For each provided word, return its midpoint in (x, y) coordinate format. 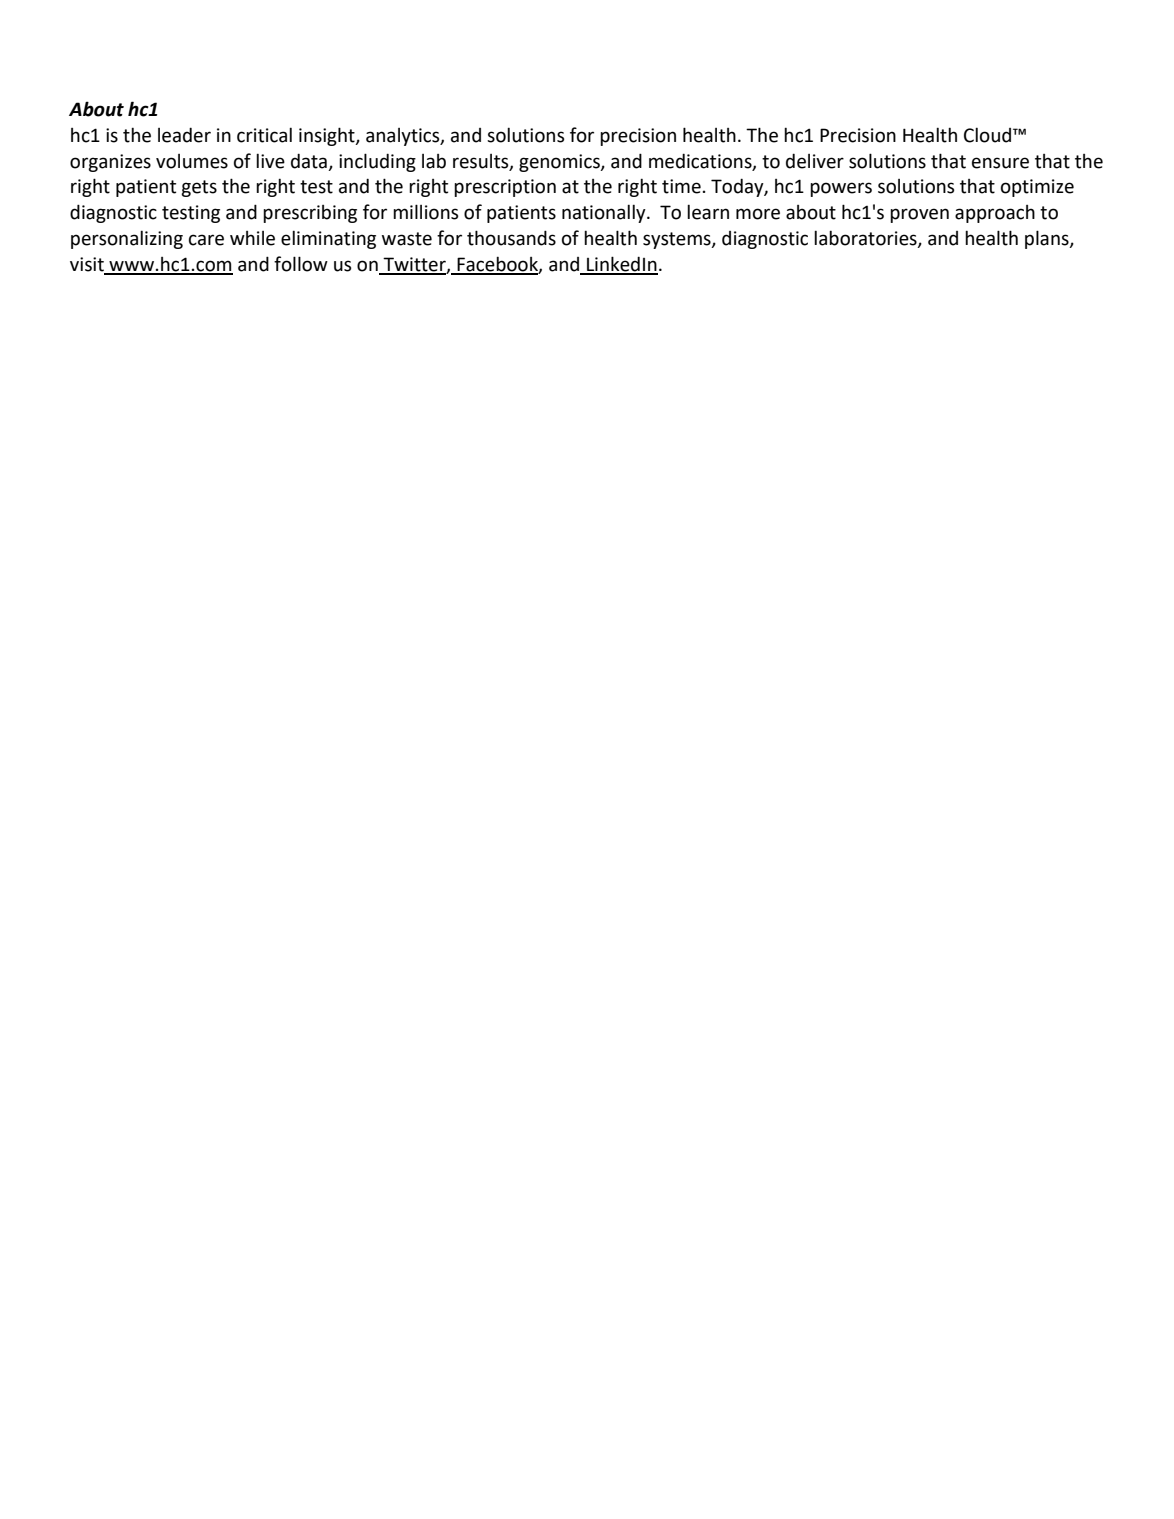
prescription (505, 188)
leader (184, 135)
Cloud (989, 135)
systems (678, 240)
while (252, 238)
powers (841, 189)
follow (301, 264)
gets (199, 188)
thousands (511, 238)
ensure (1000, 163)
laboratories (866, 239)
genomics (560, 163)
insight (328, 136)
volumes (192, 161)
